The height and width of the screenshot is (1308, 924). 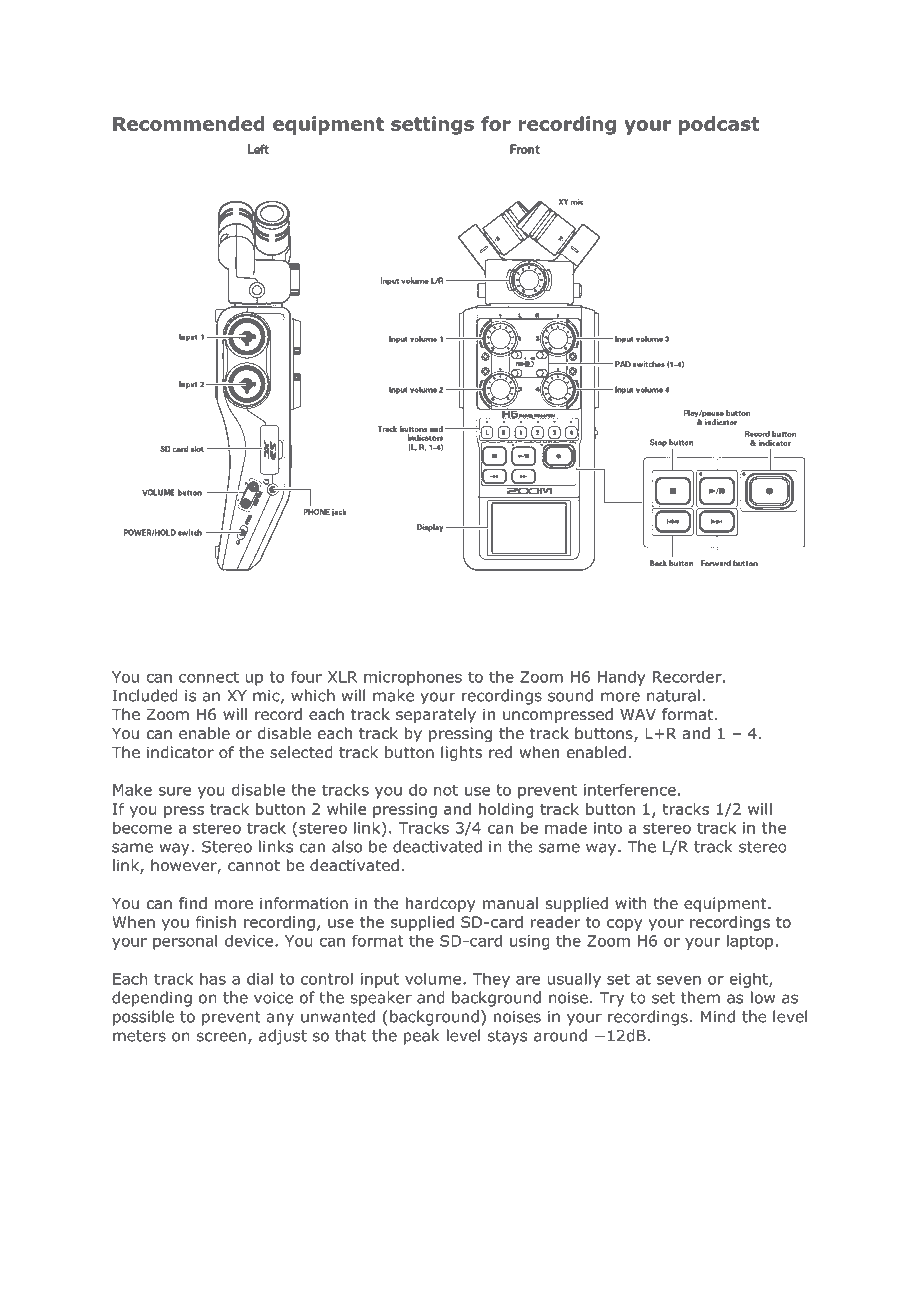 I want to click on them, so click(x=700, y=997).
